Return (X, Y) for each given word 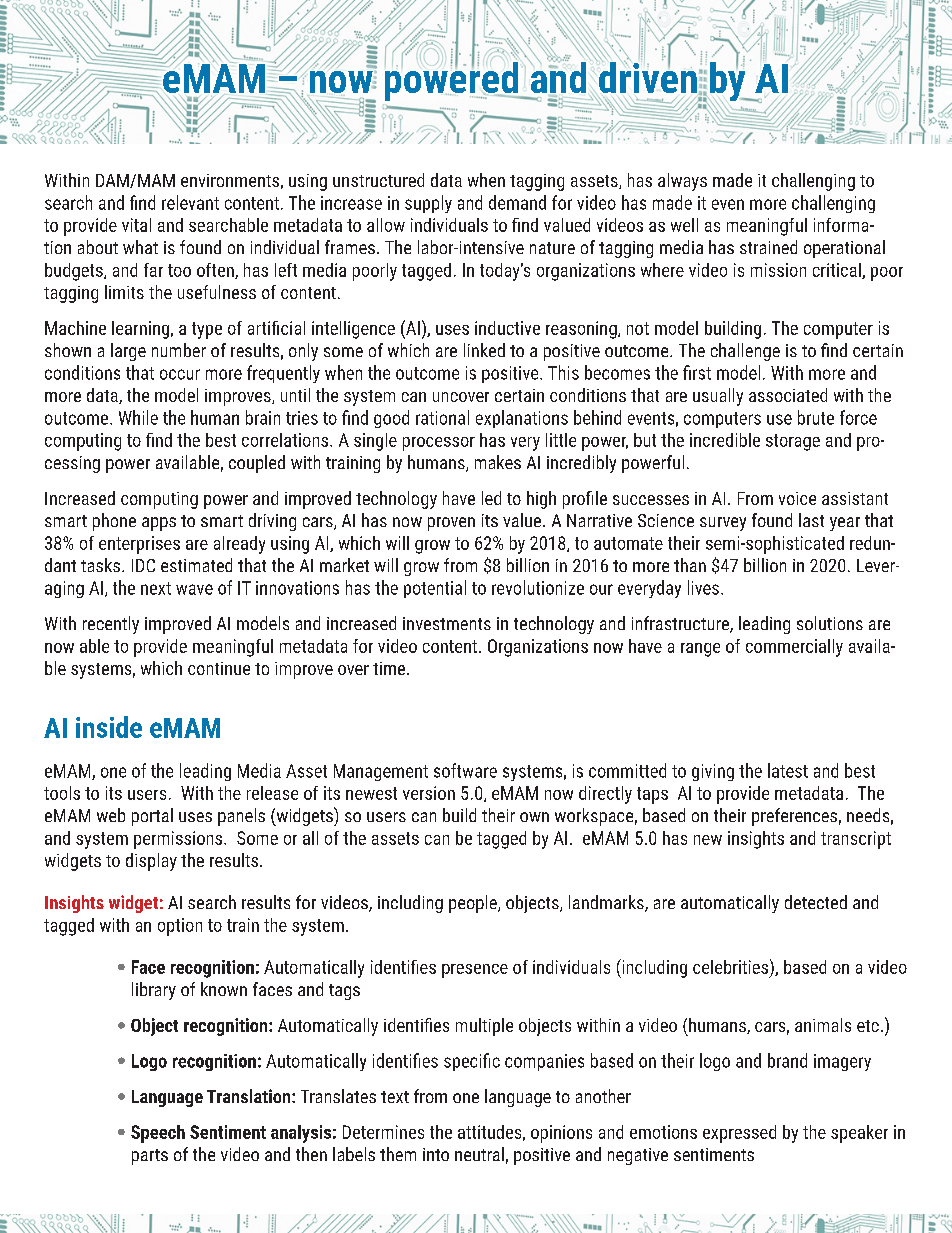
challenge (745, 352)
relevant (190, 202)
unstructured (378, 180)
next (156, 588)
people (474, 904)
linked (484, 350)
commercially (794, 648)
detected (816, 902)
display (151, 862)
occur (180, 374)
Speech (158, 1134)
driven (647, 78)
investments (447, 623)
